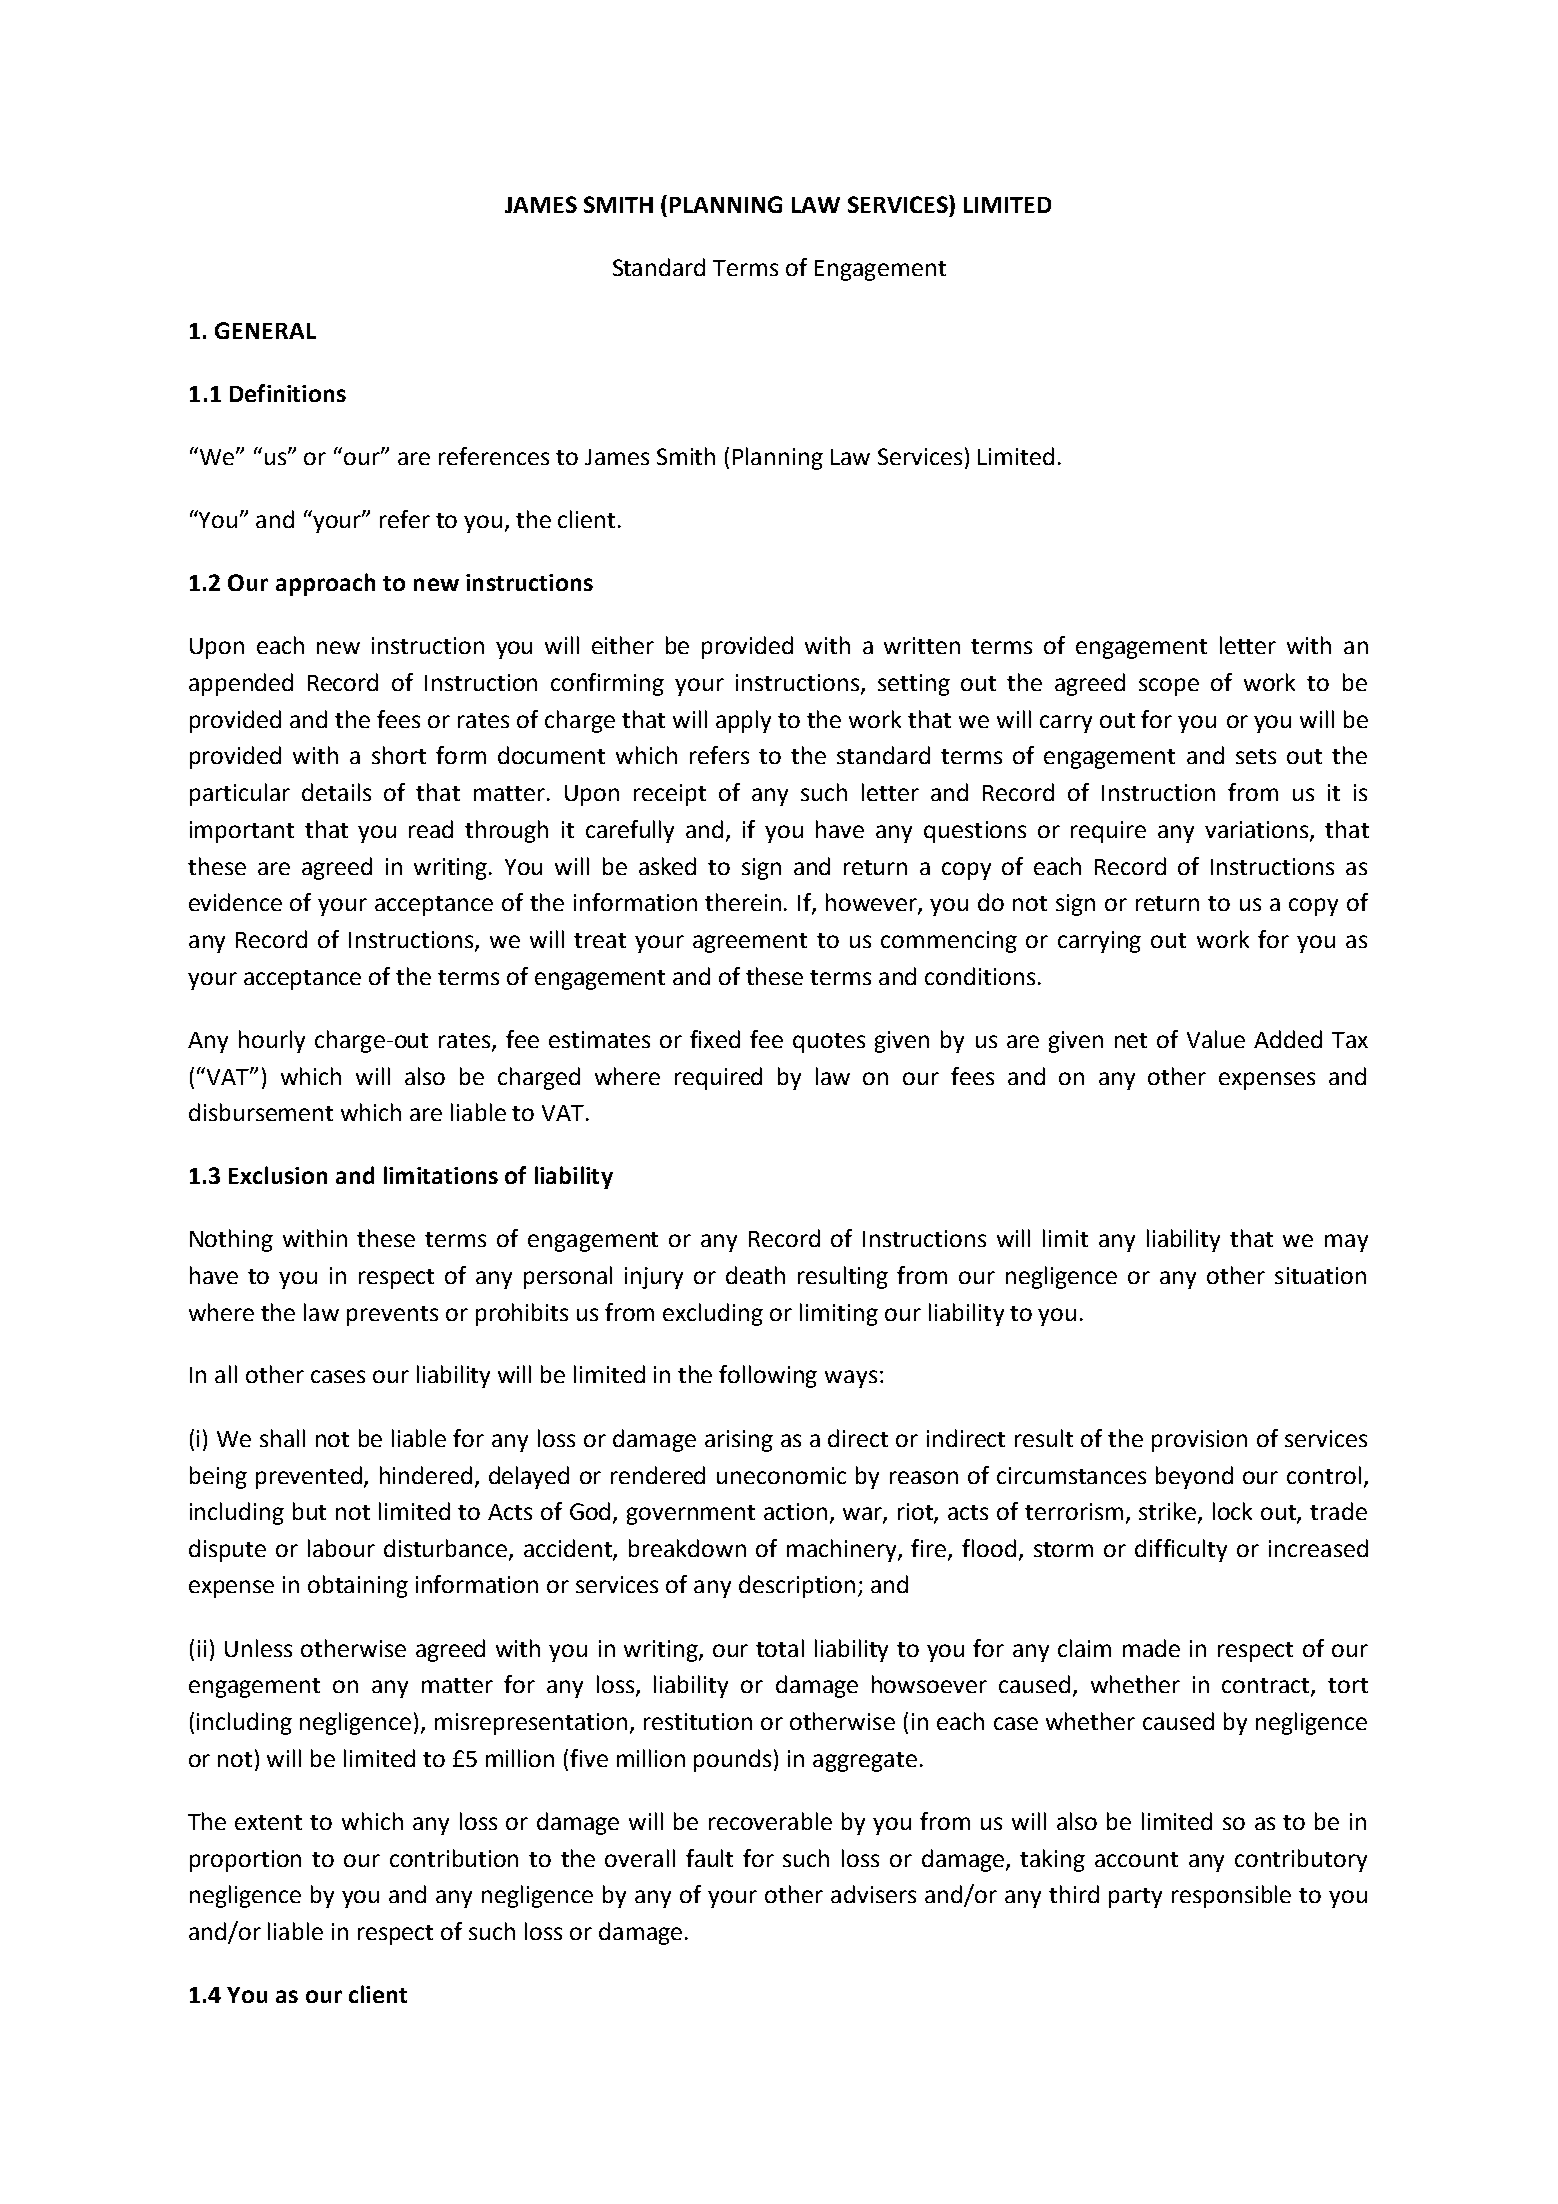  Describe the element at coordinates (268, 1822) in the screenshot. I see `extent` at that location.
